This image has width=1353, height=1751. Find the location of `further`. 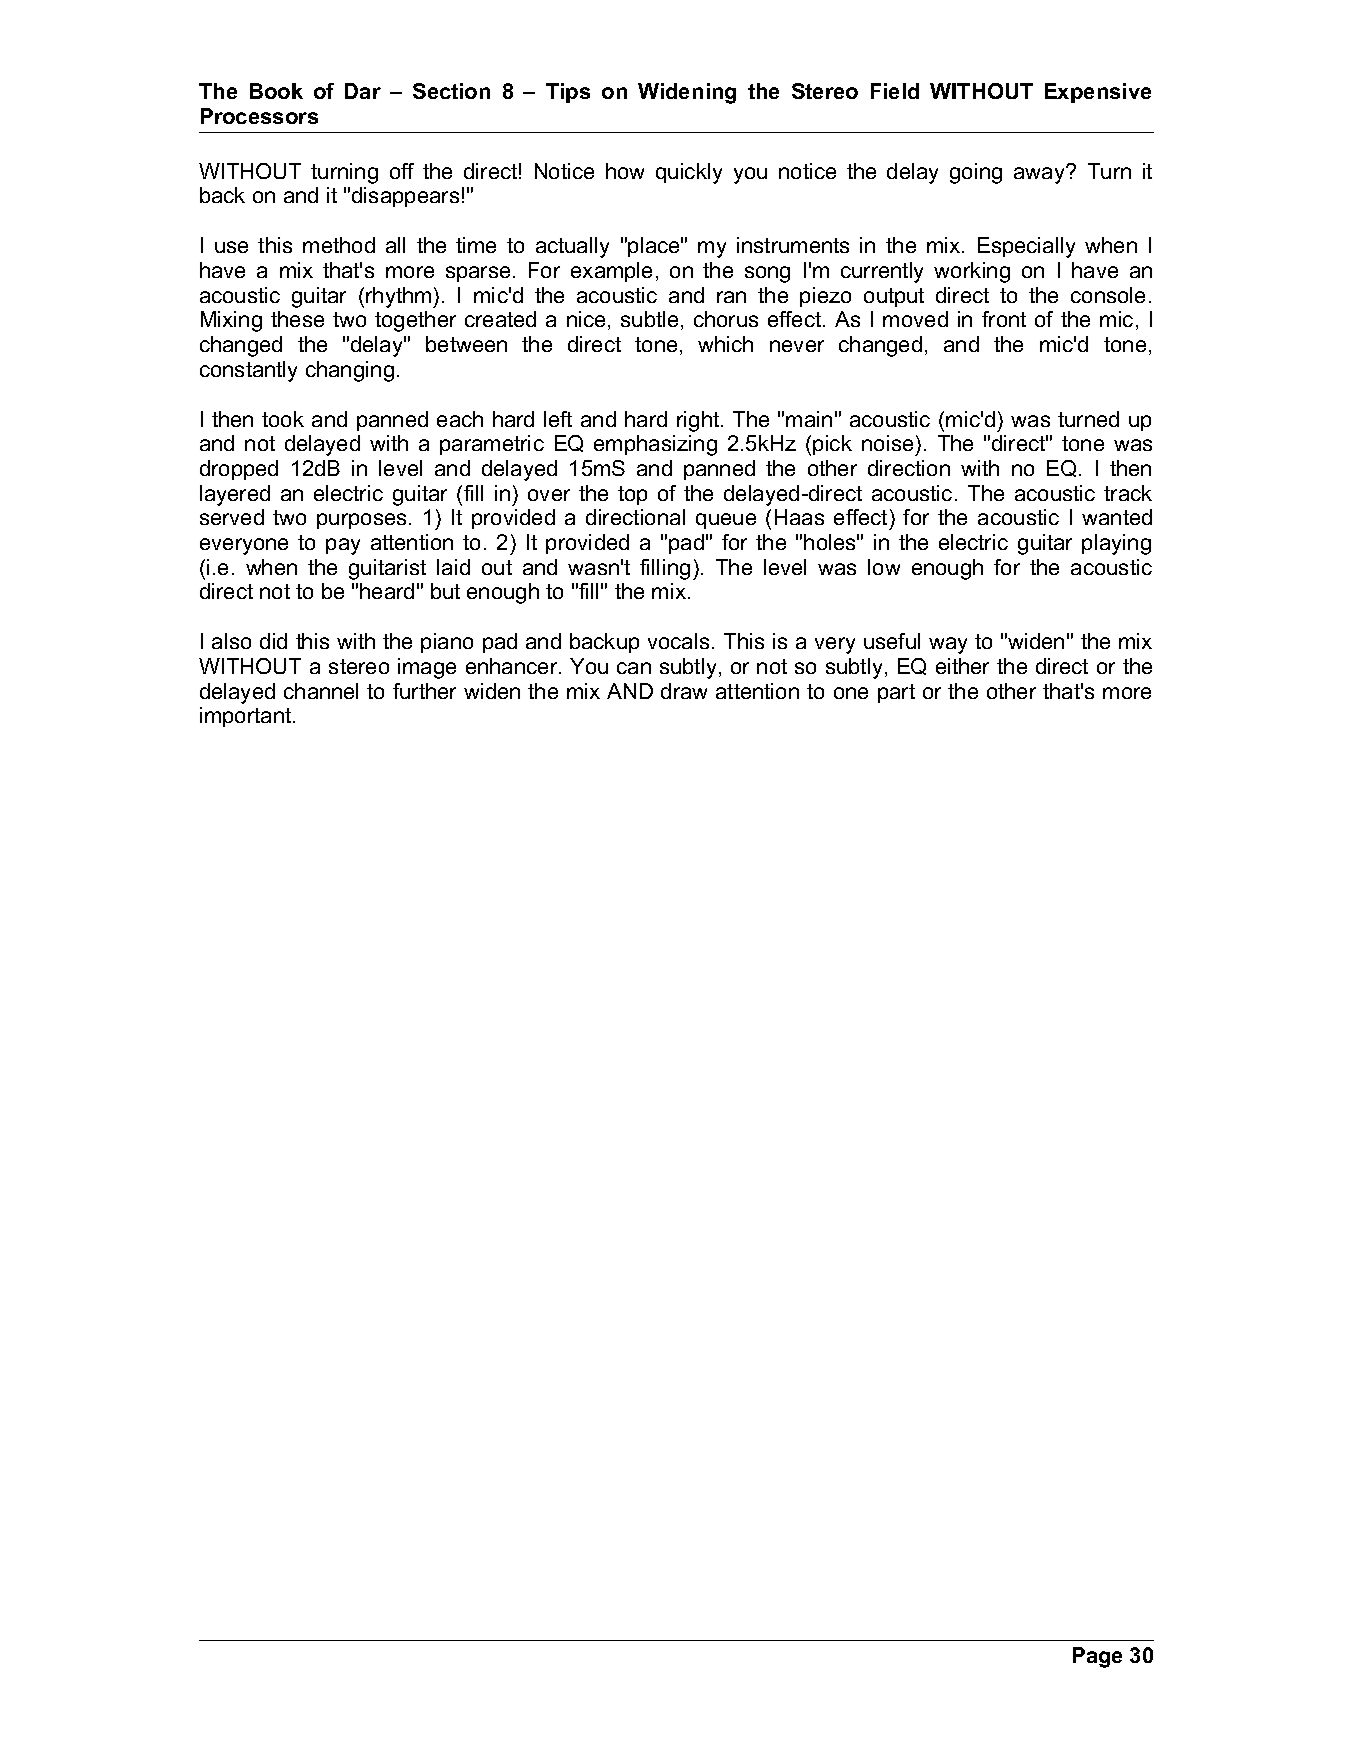

further is located at coordinates (424, 691).
